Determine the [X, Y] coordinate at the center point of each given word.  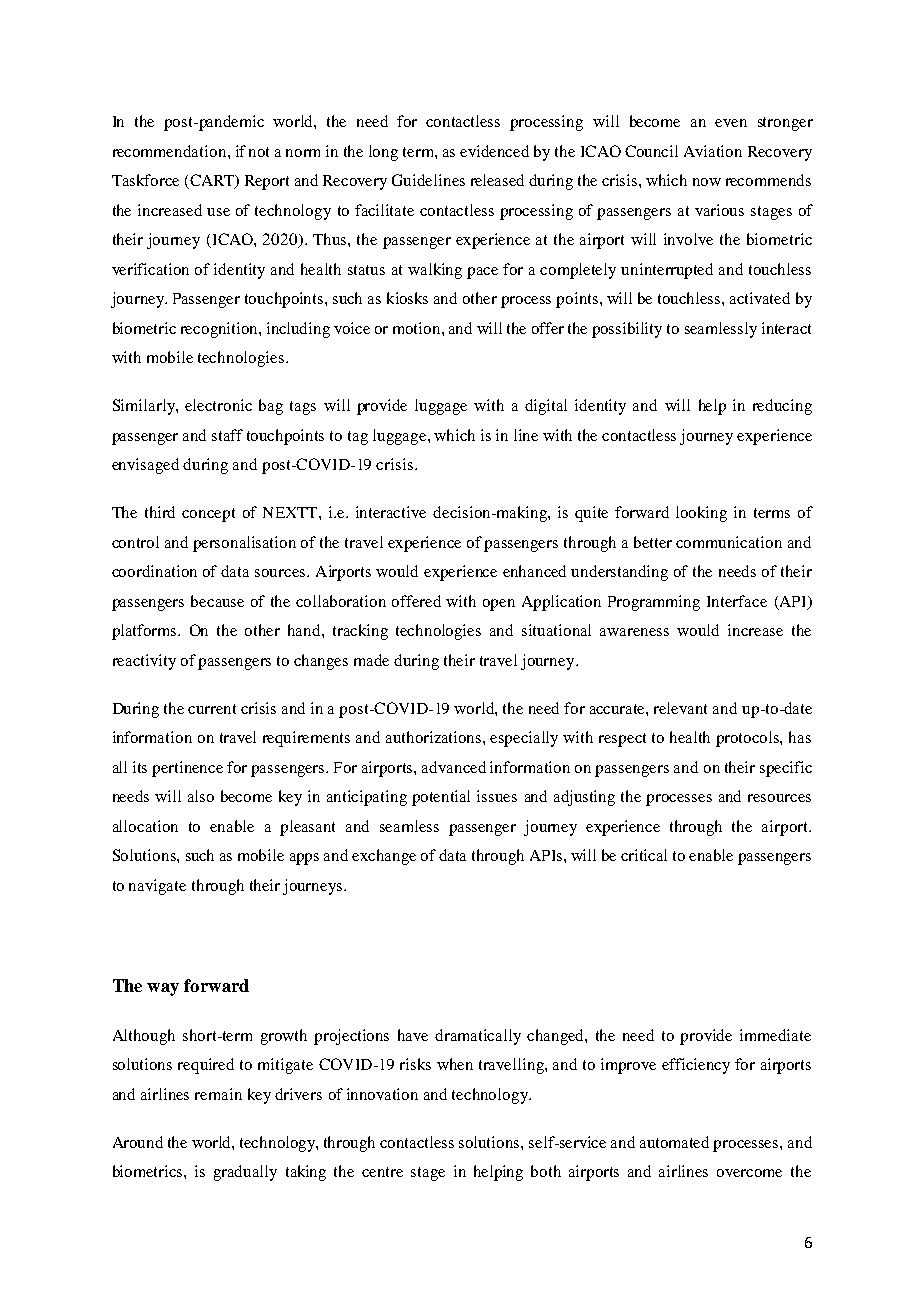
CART [212, 181]
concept [208, 515]
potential [441, 798]
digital [546, 407]
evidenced [494, 151]
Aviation [713, 151]
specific [786, 769]
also [201, 796]
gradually [245, 1173]
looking [701, 514]
